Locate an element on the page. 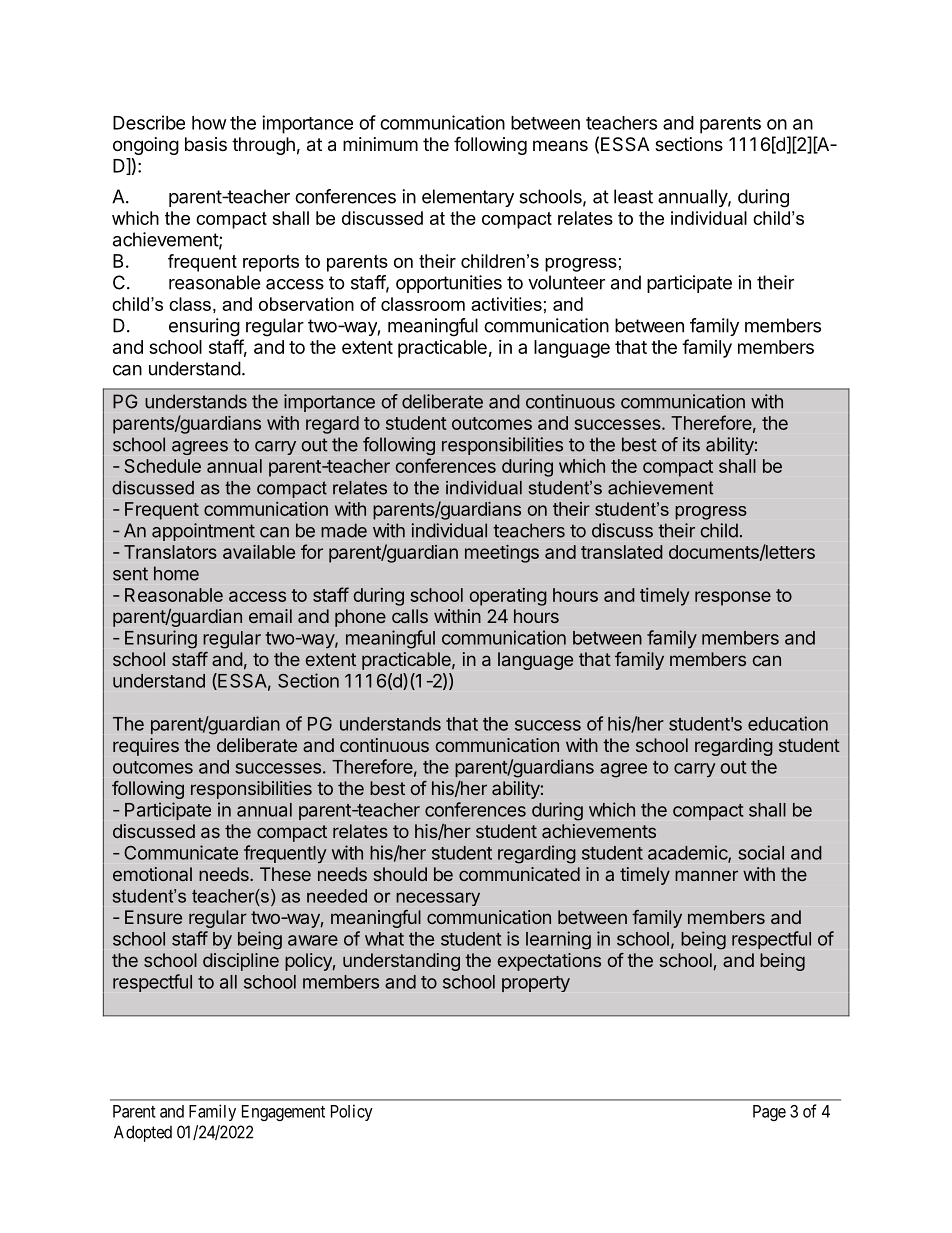 The width and height of the page is (952, 1233). least is located at coordinates (633, 196).
